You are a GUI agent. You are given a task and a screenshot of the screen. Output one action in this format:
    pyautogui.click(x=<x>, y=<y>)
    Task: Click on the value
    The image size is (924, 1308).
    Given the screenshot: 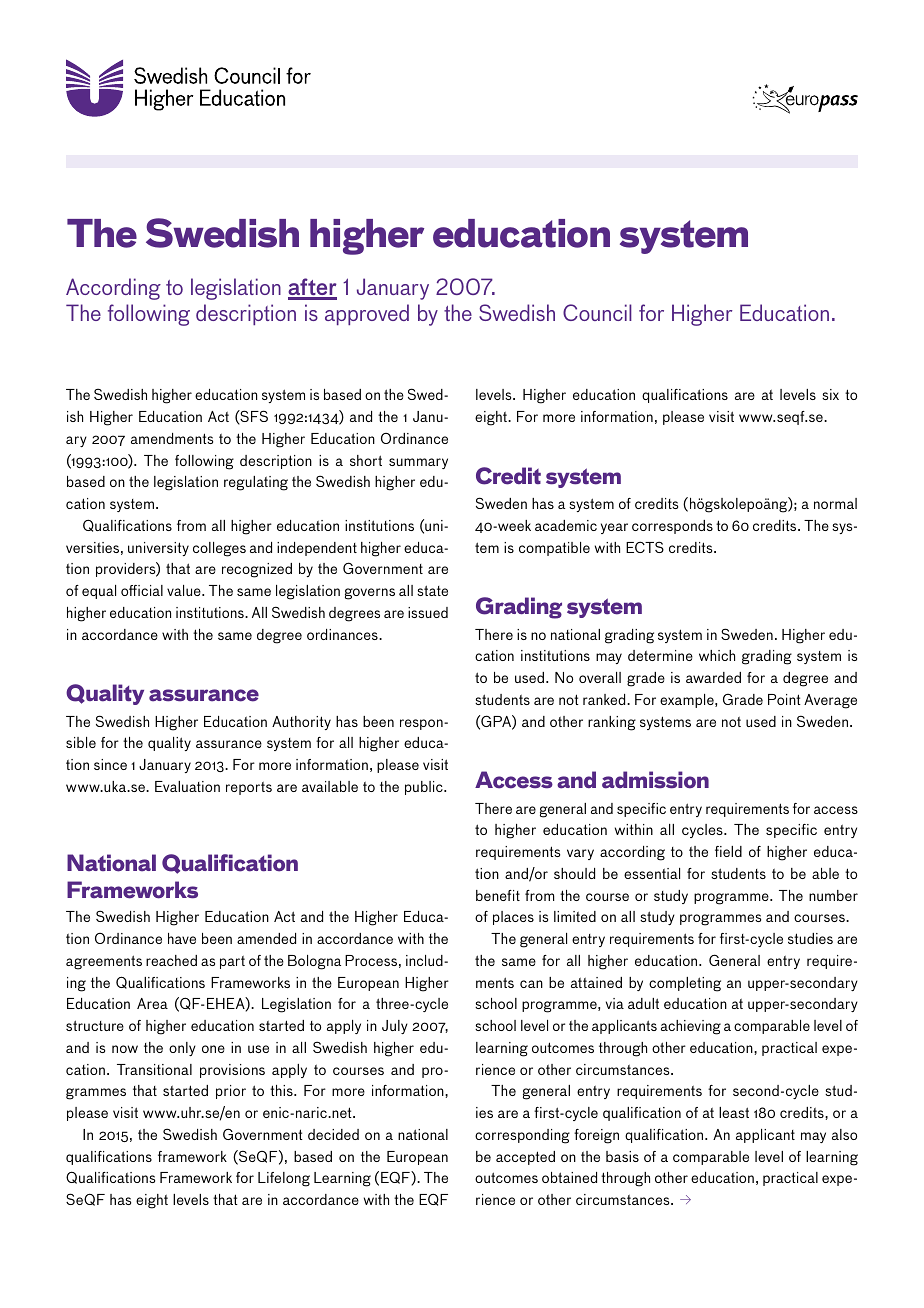 What is the action you would take?
    pyautogui.click(x=185, y=590)
